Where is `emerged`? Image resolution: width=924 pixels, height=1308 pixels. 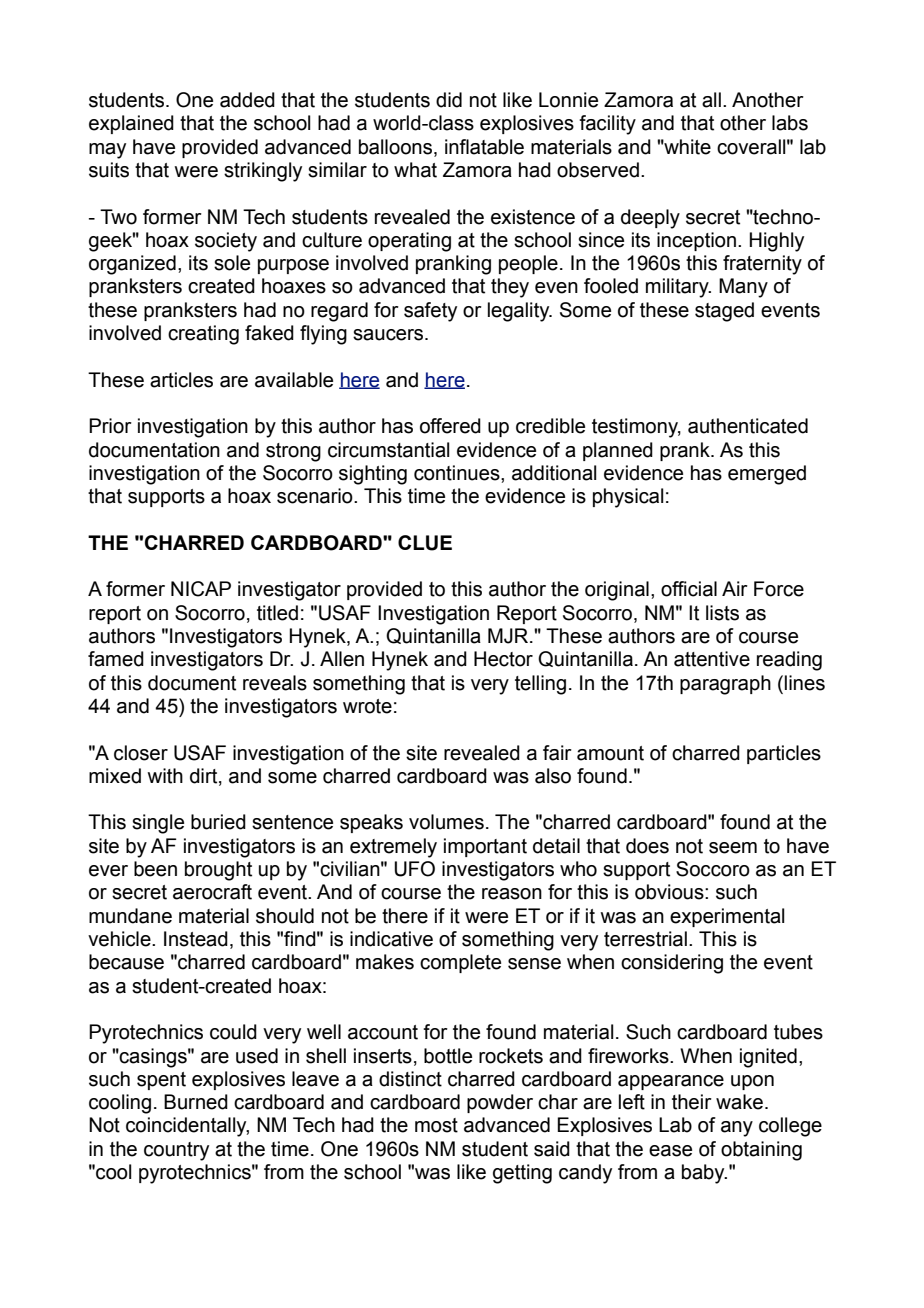
emerged is located at coordinates (767, 475).
